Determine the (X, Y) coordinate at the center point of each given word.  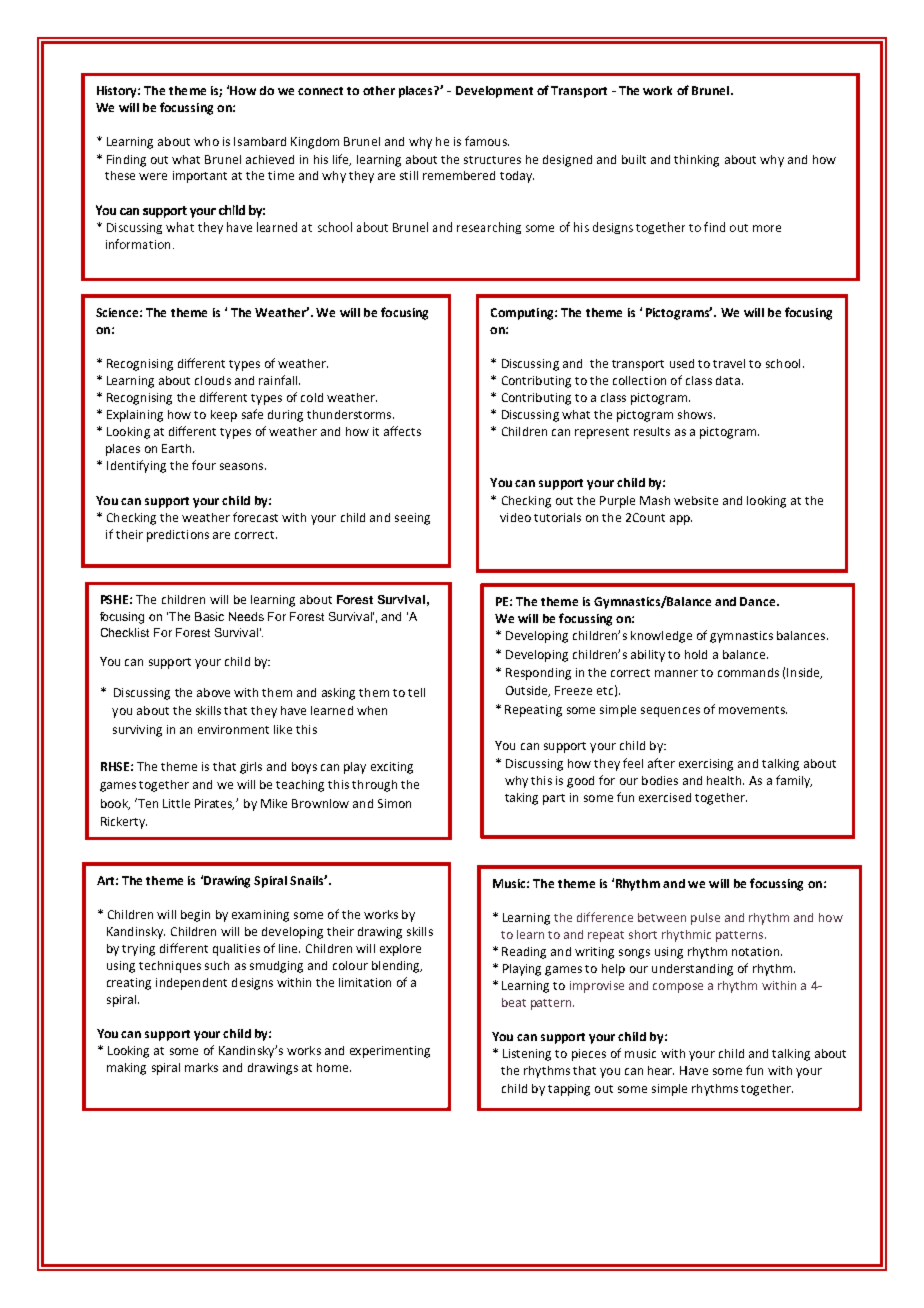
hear (661, 1070)
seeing (412, 519)
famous (487, 141)
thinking (696, 161)
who (206, 141)
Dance (759, 601)
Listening (527, 1055)
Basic (209, 616)
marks (201, 1067)
